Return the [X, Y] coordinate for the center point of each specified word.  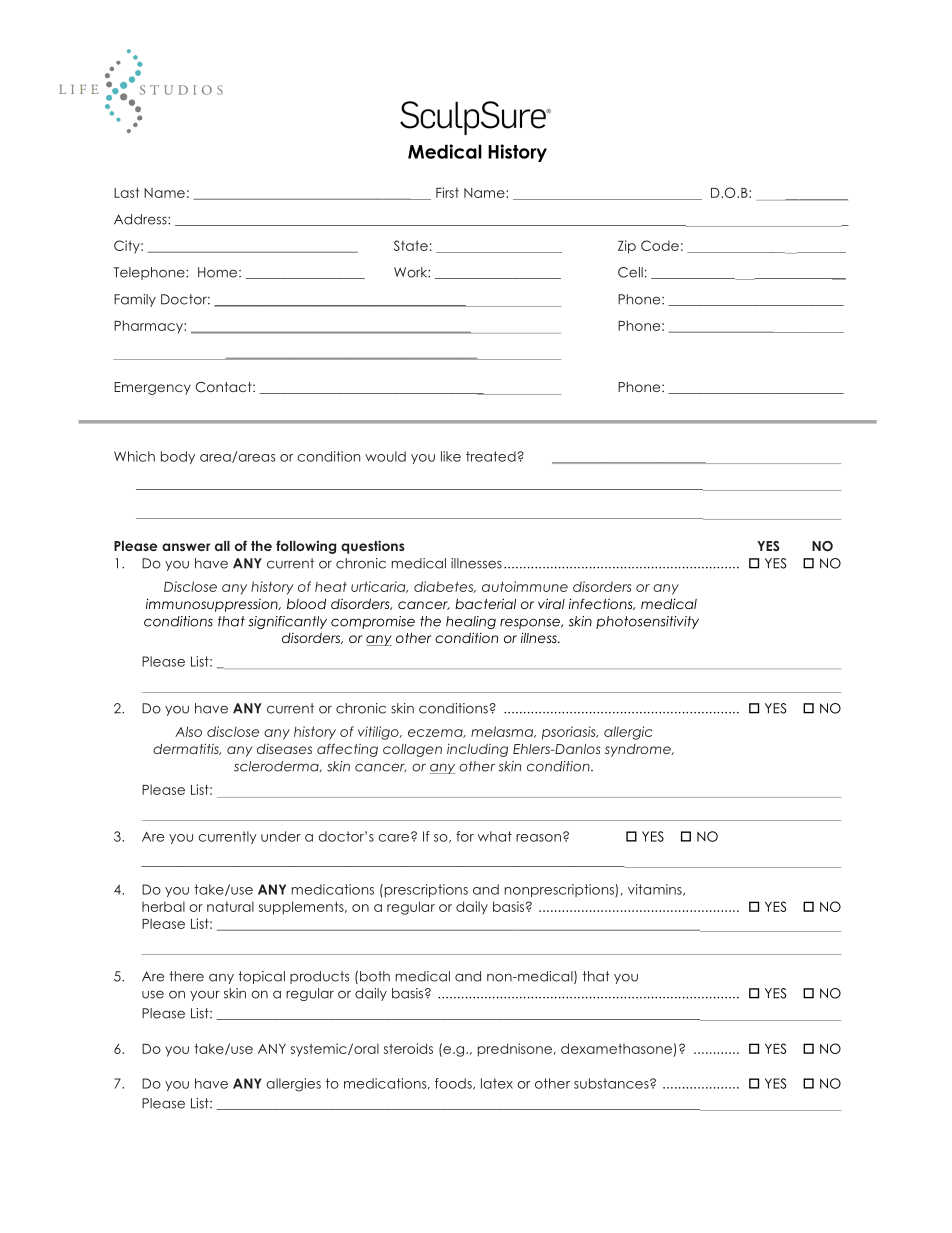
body [178, 457]
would [385, 456]
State [411, 245]
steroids [408, 1048]
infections [602, 604]
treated [492, 456]
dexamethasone [616, 1048]
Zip [627, 247]
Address [141, 219]
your [205, 995]
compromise [373, 622]
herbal [163, 906]
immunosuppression [213, 605]
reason [538, 838]
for [465, 836]
